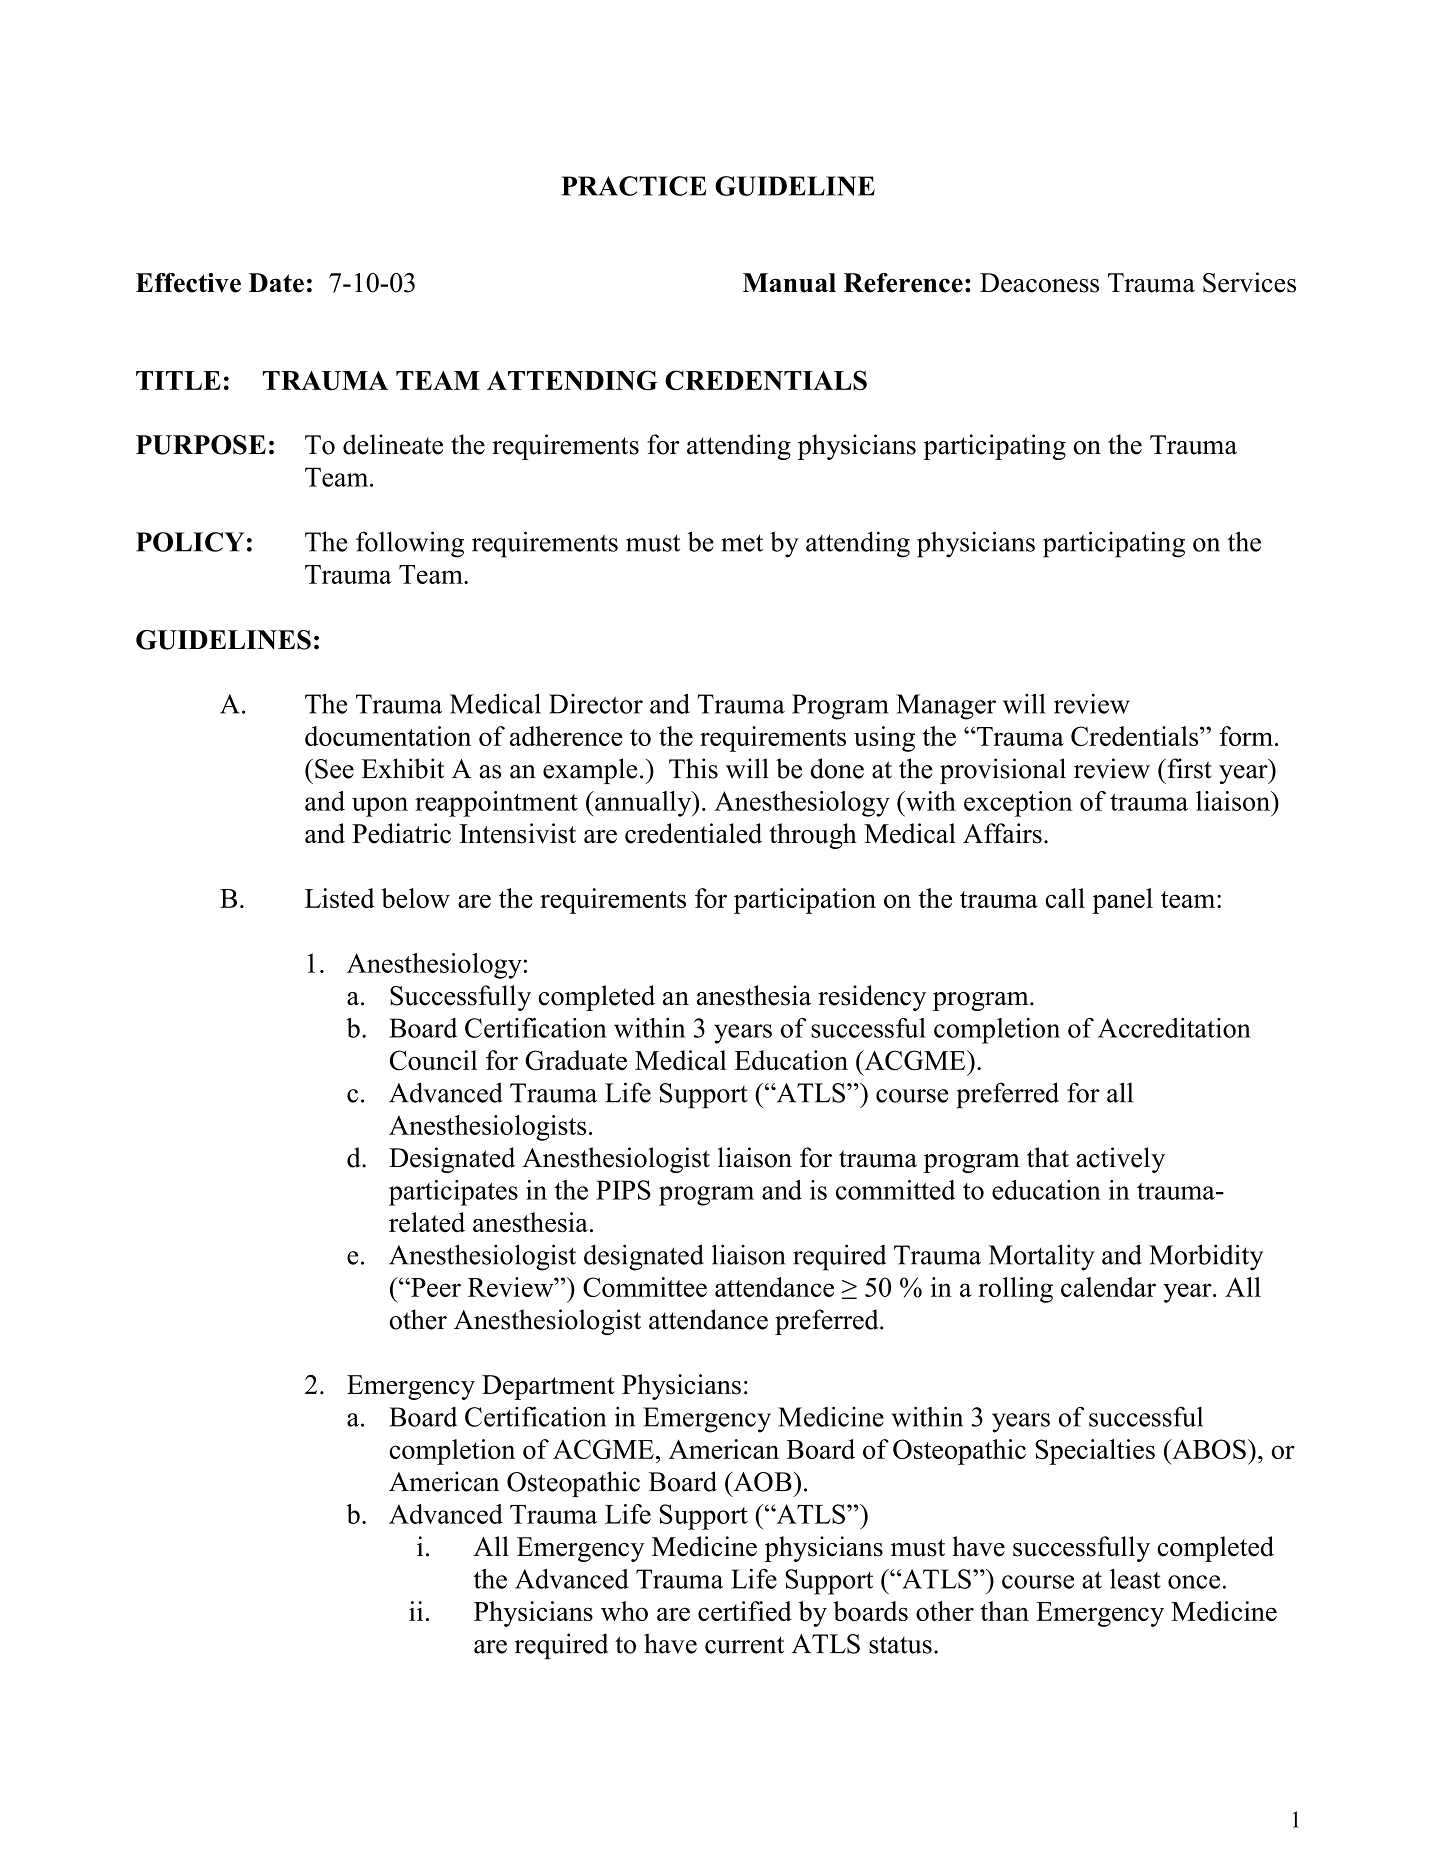  I want to click on Committee, so click(645, 1287).
